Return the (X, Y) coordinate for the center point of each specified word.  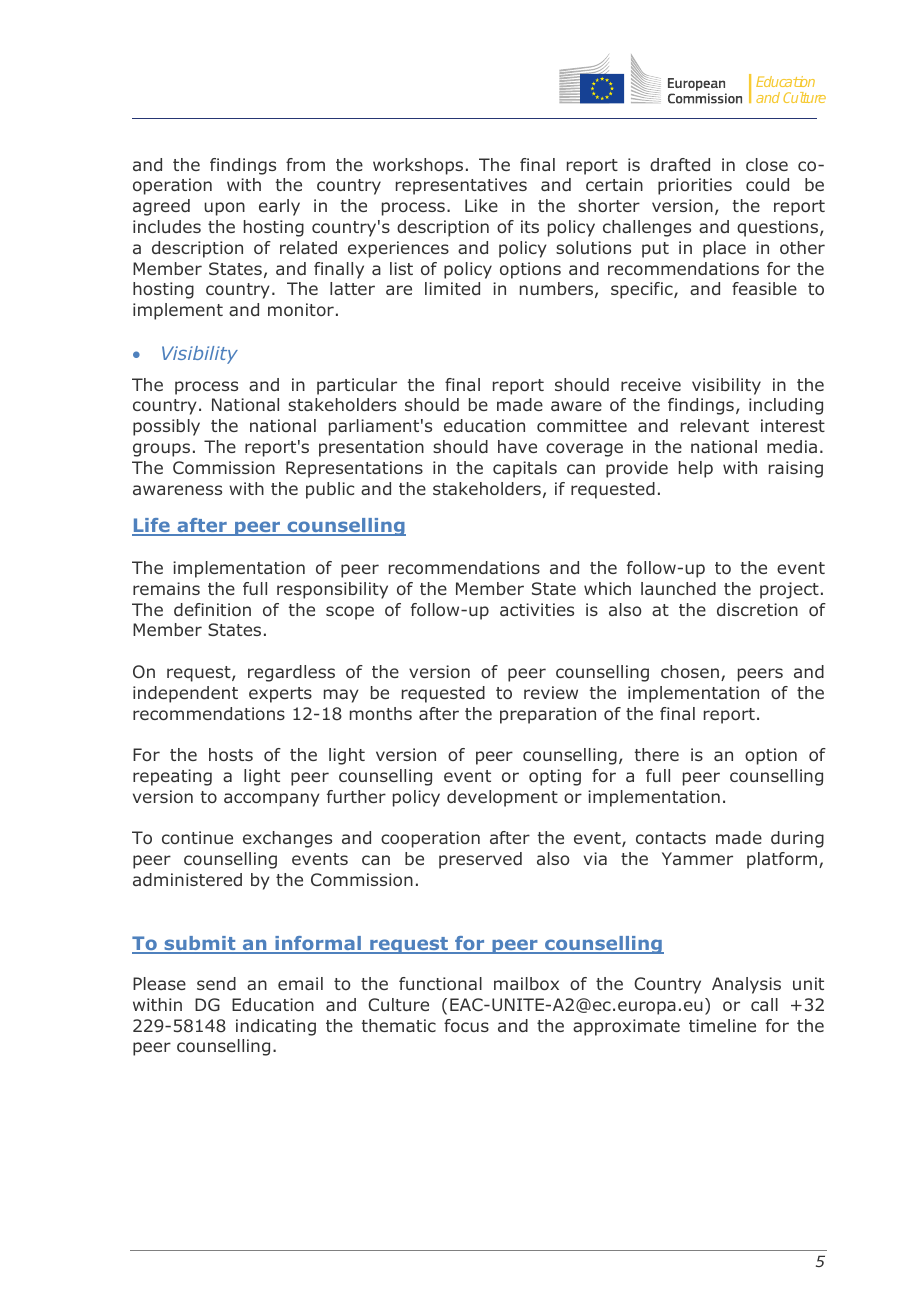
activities (537, 609)
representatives (461, 186)
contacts (671, 838)
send (216, 983)
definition (212, 609)
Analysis (746, 985)
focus (466, 1025)
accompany (272, 800)
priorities (695, 186)
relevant (715, 425)
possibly (166, 427)
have (517, 446)
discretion (757, 609)
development (502, 798)
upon (224, 209)
